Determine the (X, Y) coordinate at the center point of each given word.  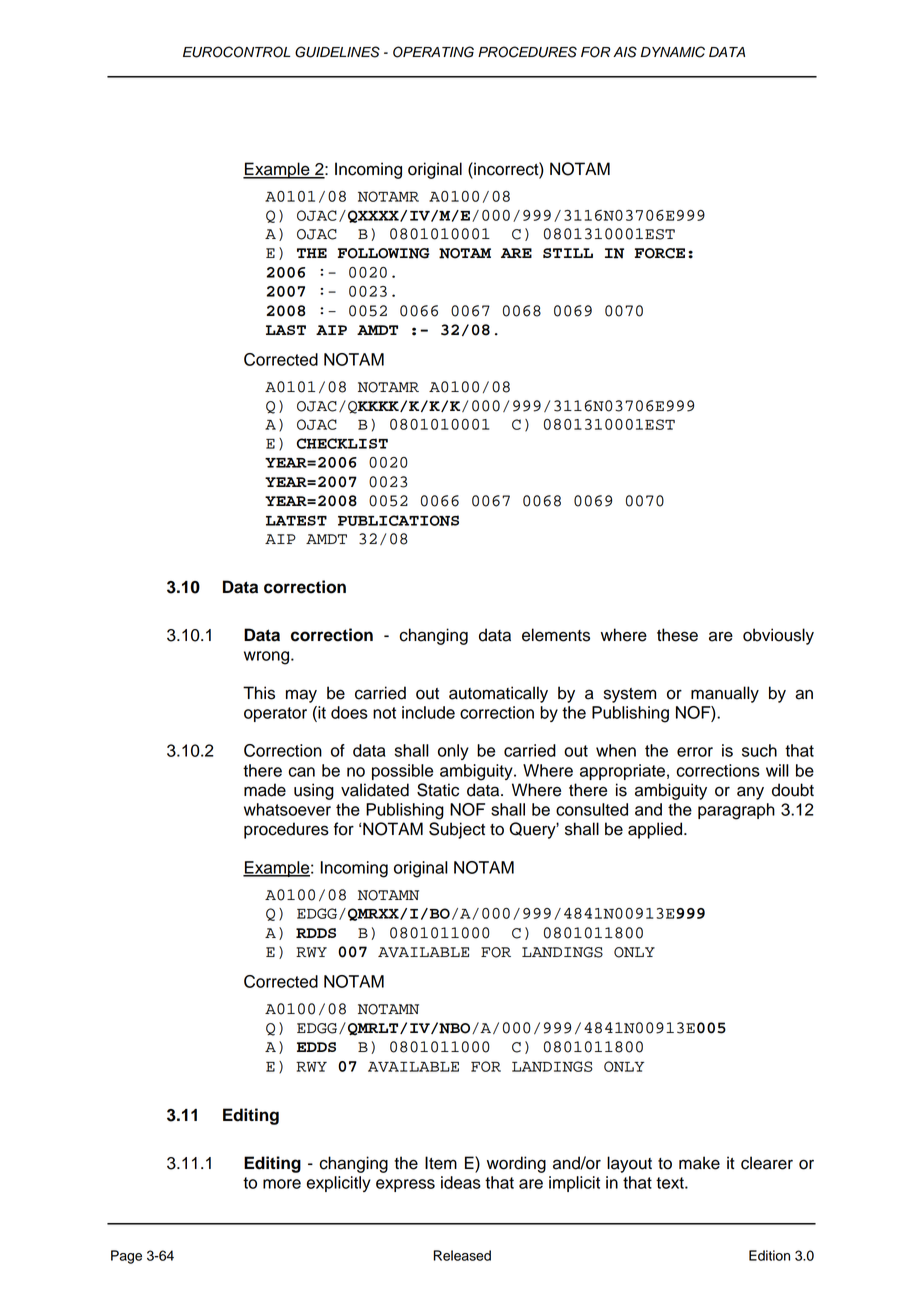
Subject (457, 830)
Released (462, 1255)
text (671, 1183)
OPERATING (433, 52)
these (677, 635)
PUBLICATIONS (398, 520)
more (282, 1184)
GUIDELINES (337, 52)
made (265, 790)
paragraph (736, 811)
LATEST (296, 520)
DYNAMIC (673, 52)
